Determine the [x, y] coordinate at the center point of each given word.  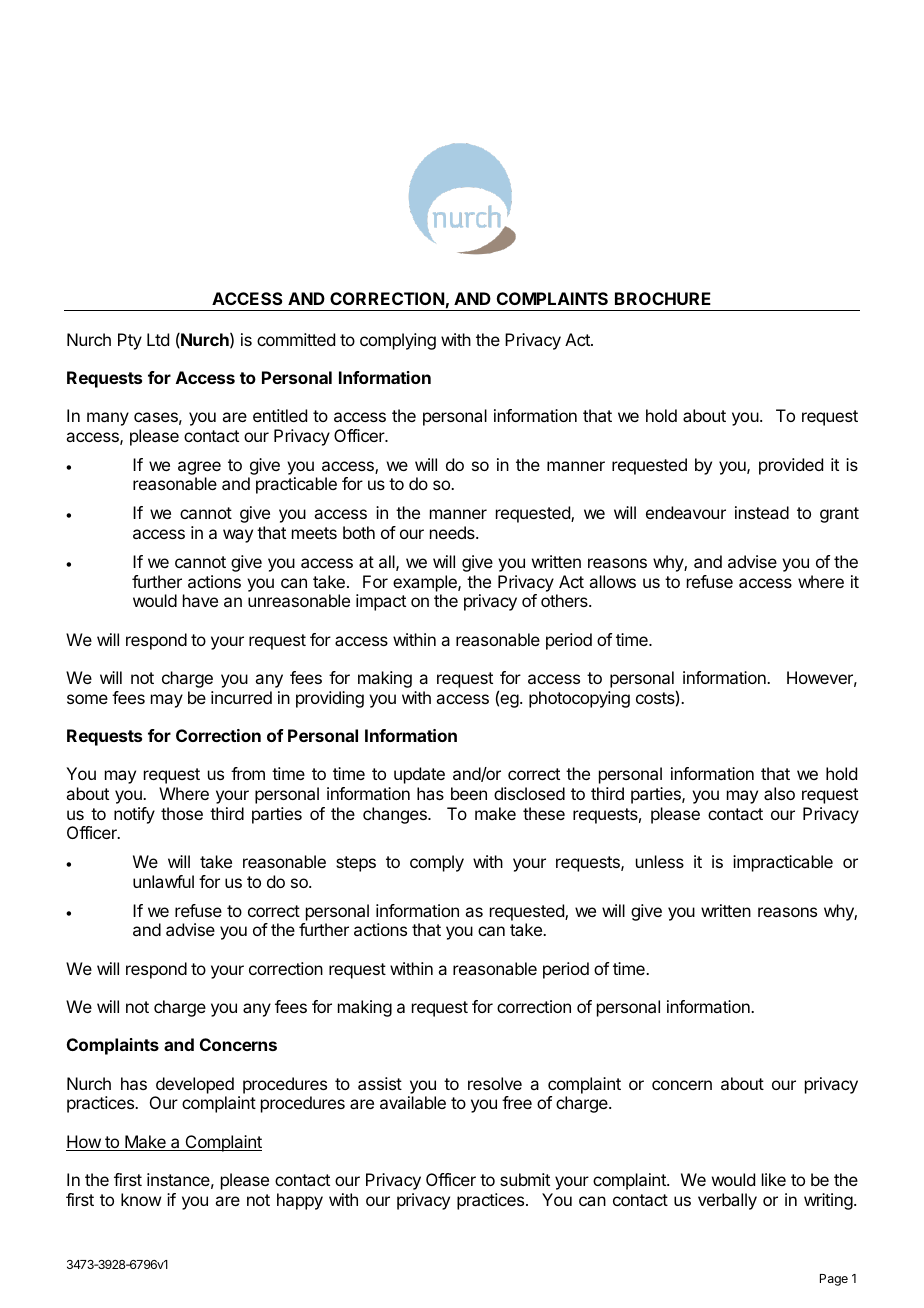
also [779, 793]
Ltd [158, 339]
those [182, 813]
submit [525, 1179]
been [469, 793]
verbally [727, 1201]
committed [296, 339]
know [141, 1199]
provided [791, 466]
